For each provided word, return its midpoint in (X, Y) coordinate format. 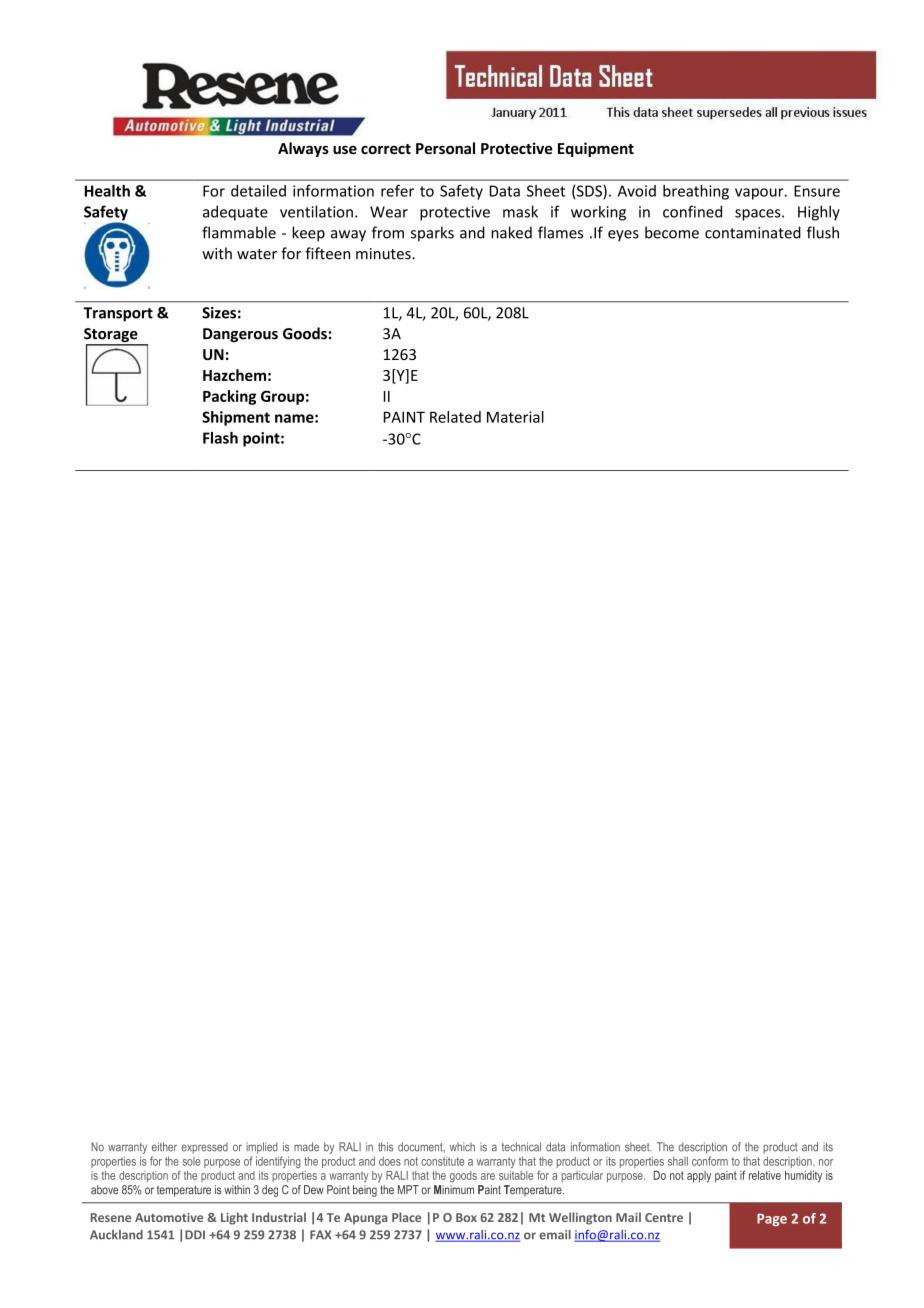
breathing (696, 192)
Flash (220, 438)
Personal (445, 148)
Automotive (169, 1217)
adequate (235, 213)
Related (455, 417)
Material (515, 417)
